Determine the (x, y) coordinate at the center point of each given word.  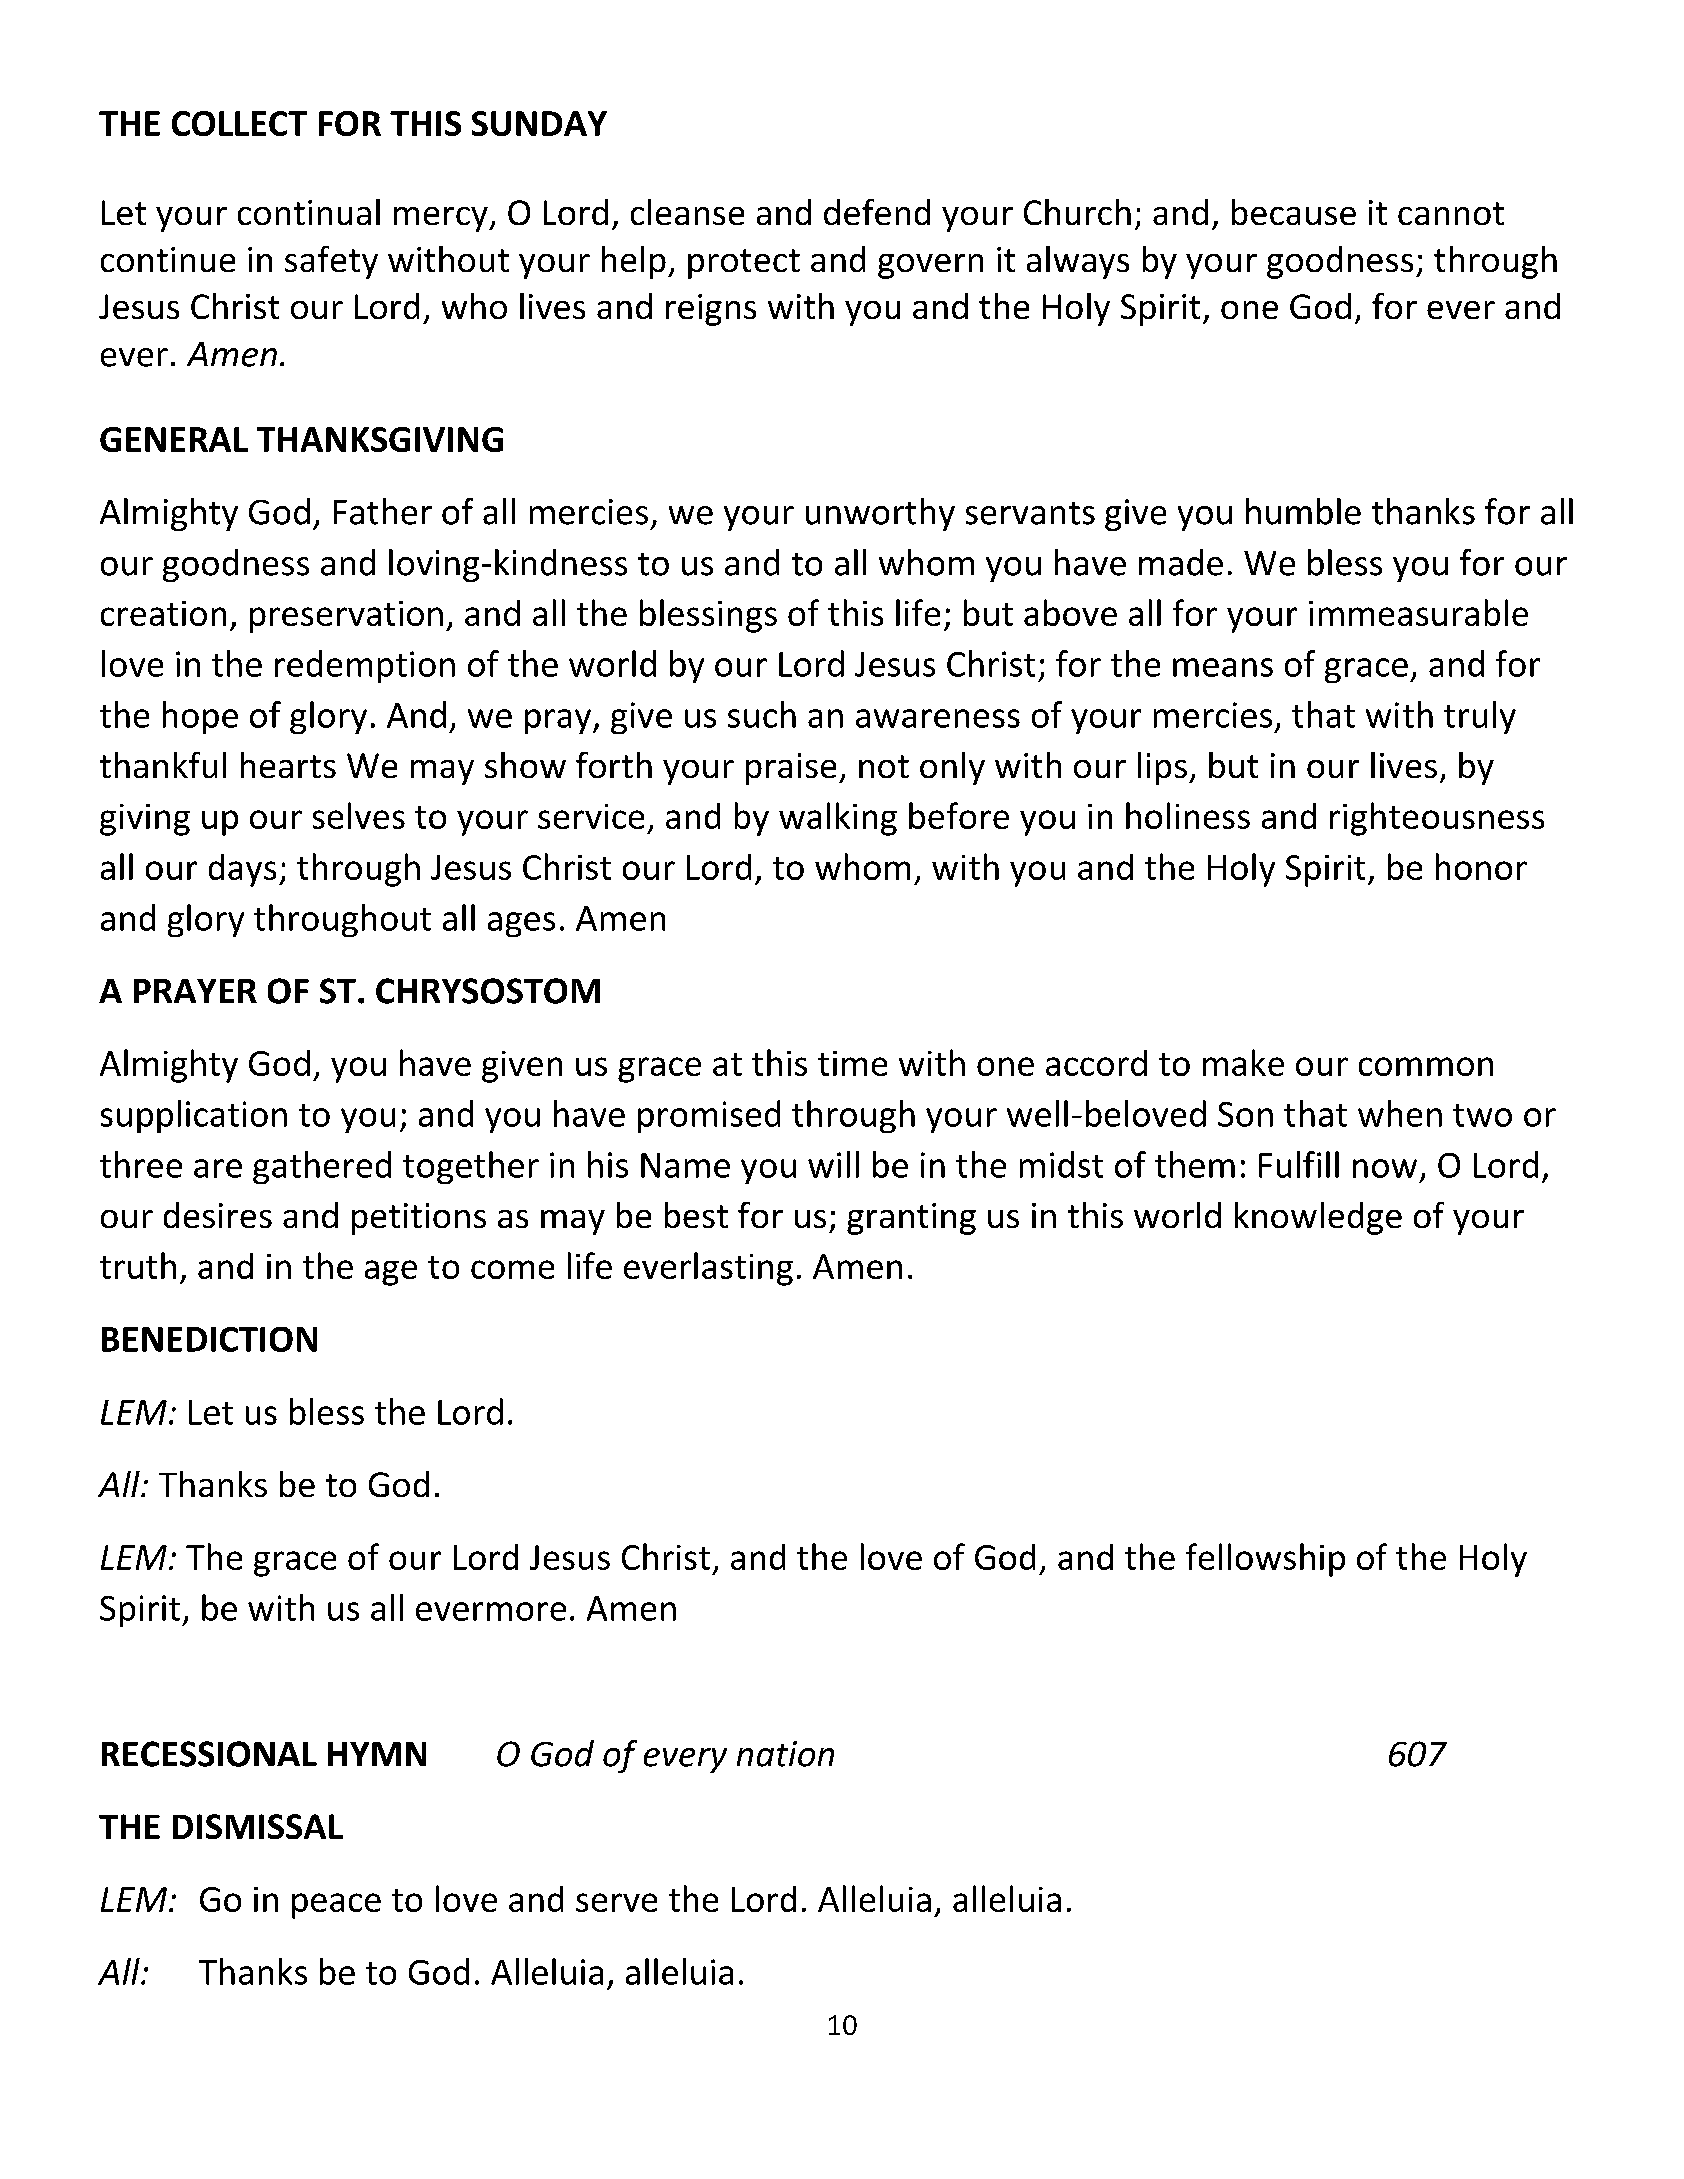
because (1294, 212)
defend (877, 212)
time (852, 1063)
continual (309, 212)
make (1243, 1062)
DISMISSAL (258, 1826)
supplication (194, 1116)
